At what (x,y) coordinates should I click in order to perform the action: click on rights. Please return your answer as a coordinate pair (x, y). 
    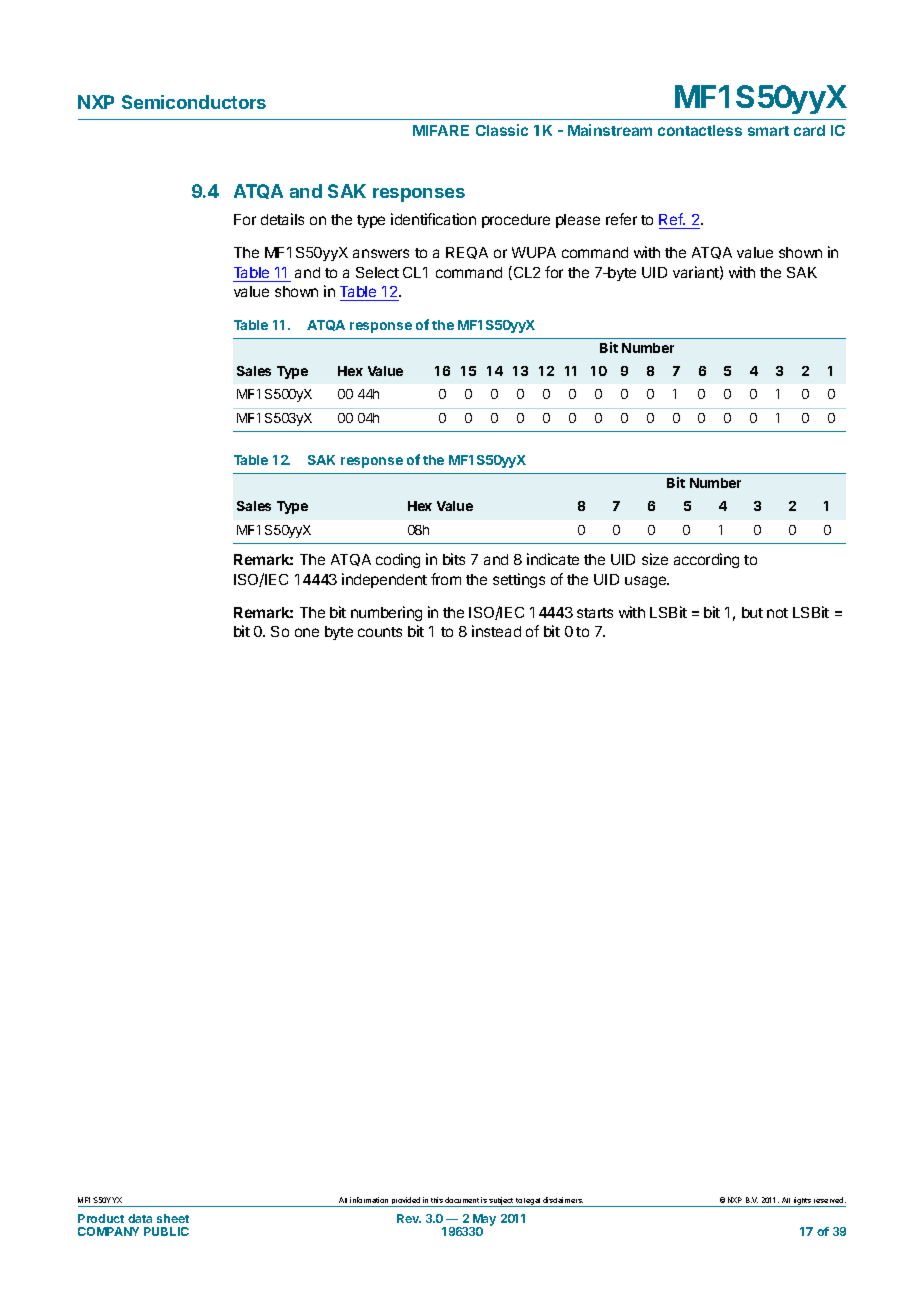
    Looking at the image, I should click on (802, 1202).
